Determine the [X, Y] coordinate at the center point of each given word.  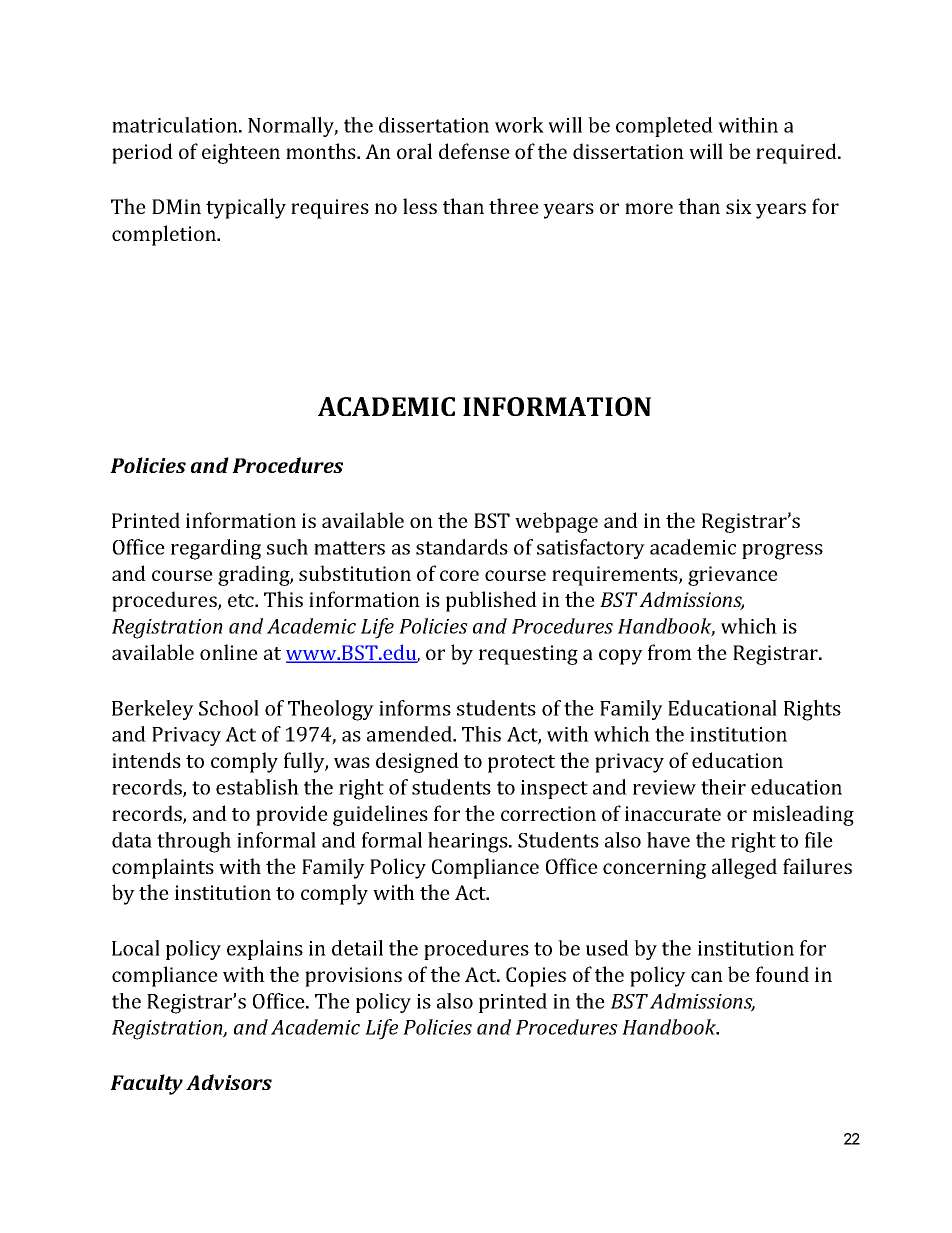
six [739, 206]
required [797, 153]
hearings [469, 842]
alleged [744, 868]
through [194, 842]
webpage [556, 522]
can [707, 976]
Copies [536, 977]
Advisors [229, 1082]
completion [165, 235]
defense [474, 151]
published [491, 601]
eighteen [241, 153]
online [229, 652]
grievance [733, 576]
